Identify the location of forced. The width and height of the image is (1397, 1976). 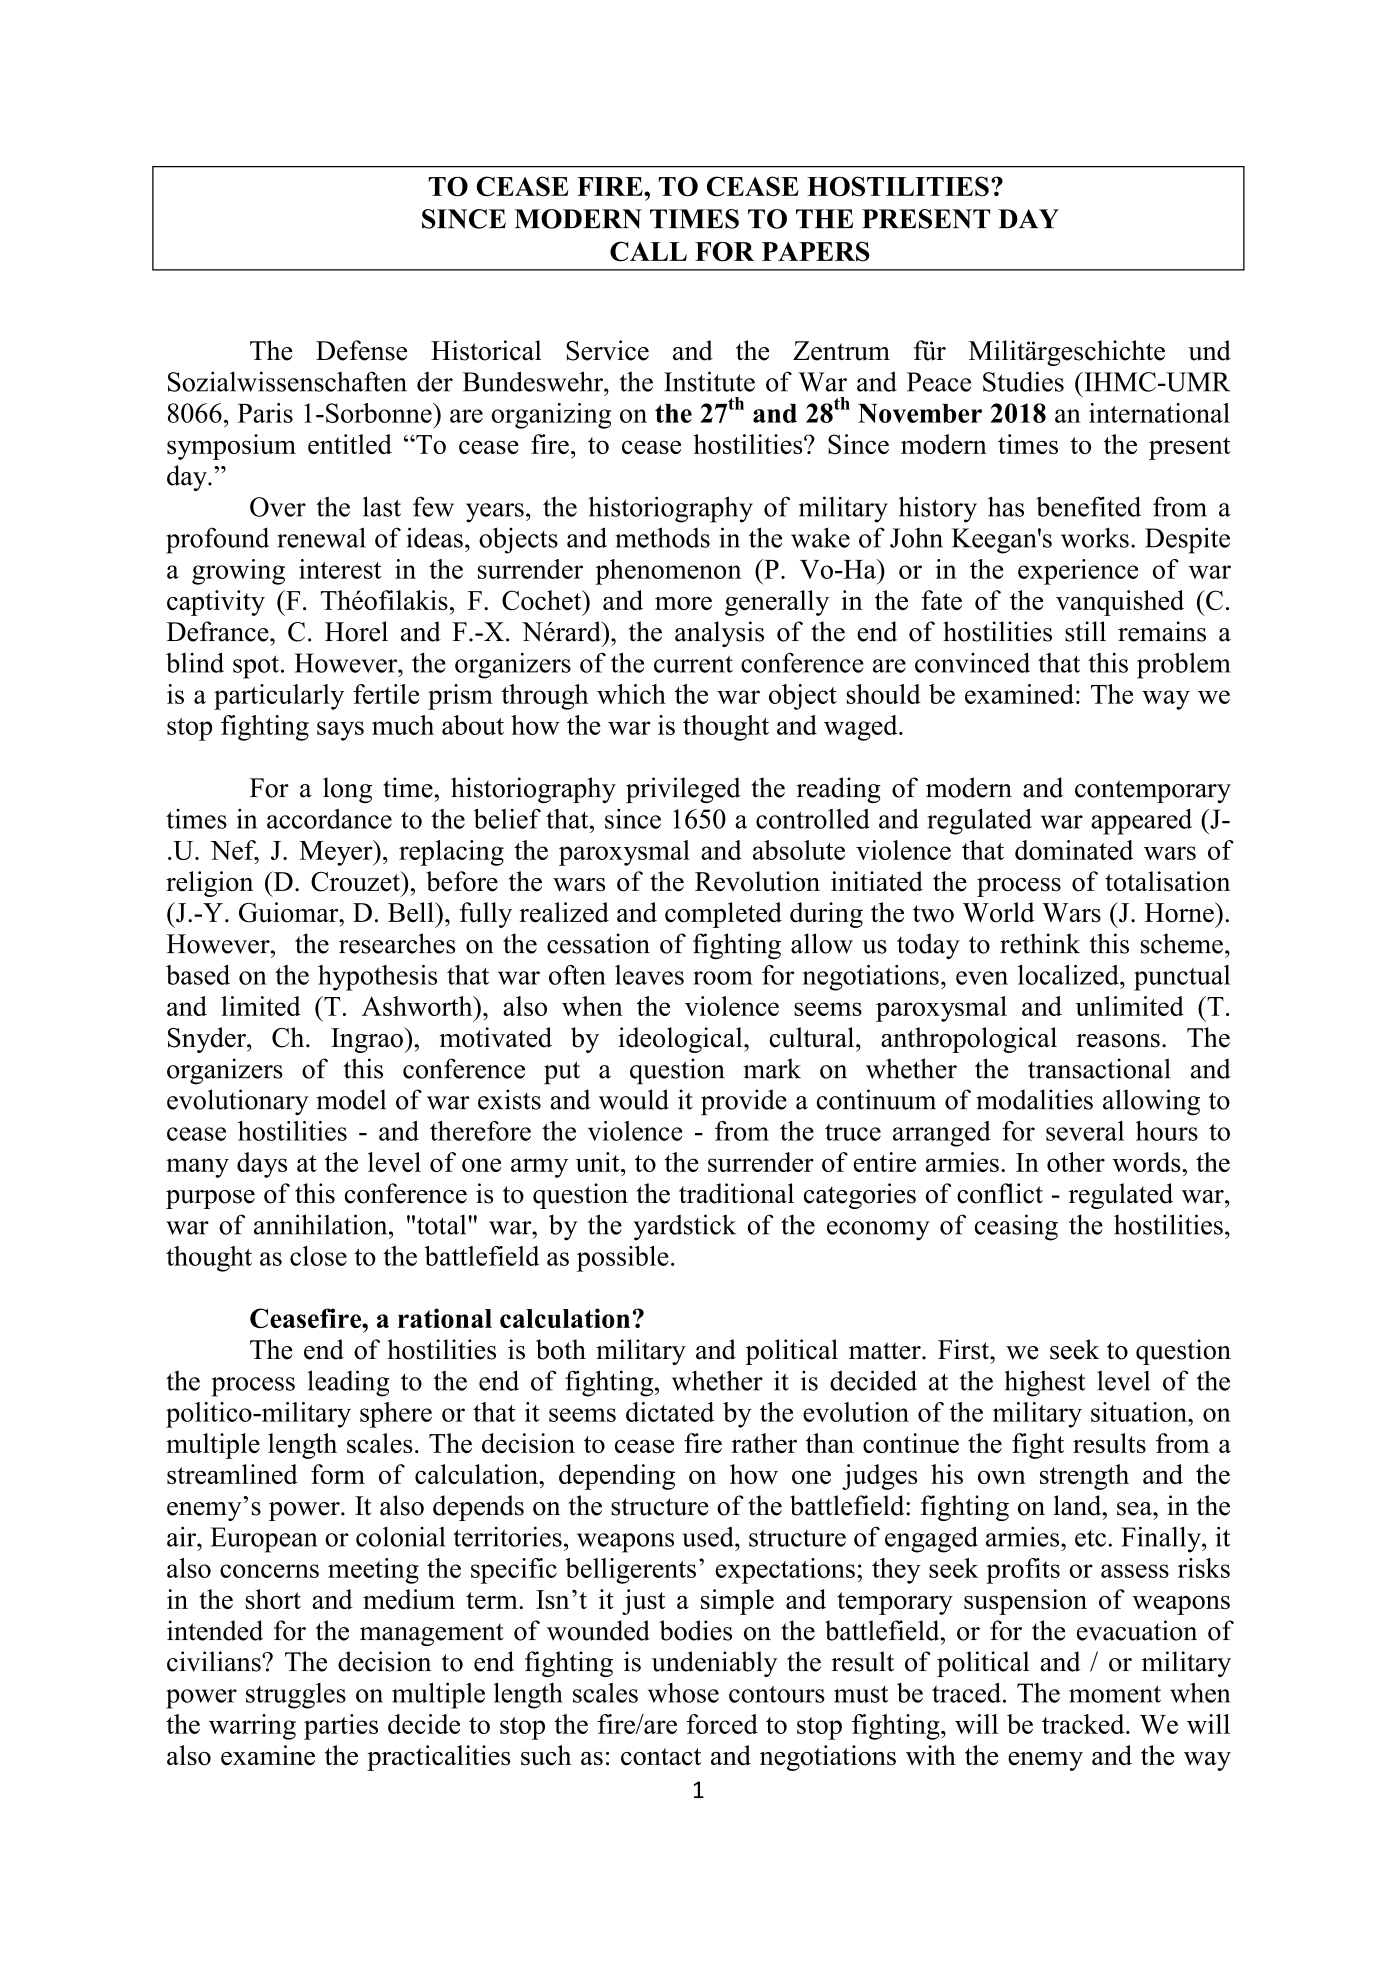
(722, 1724).
